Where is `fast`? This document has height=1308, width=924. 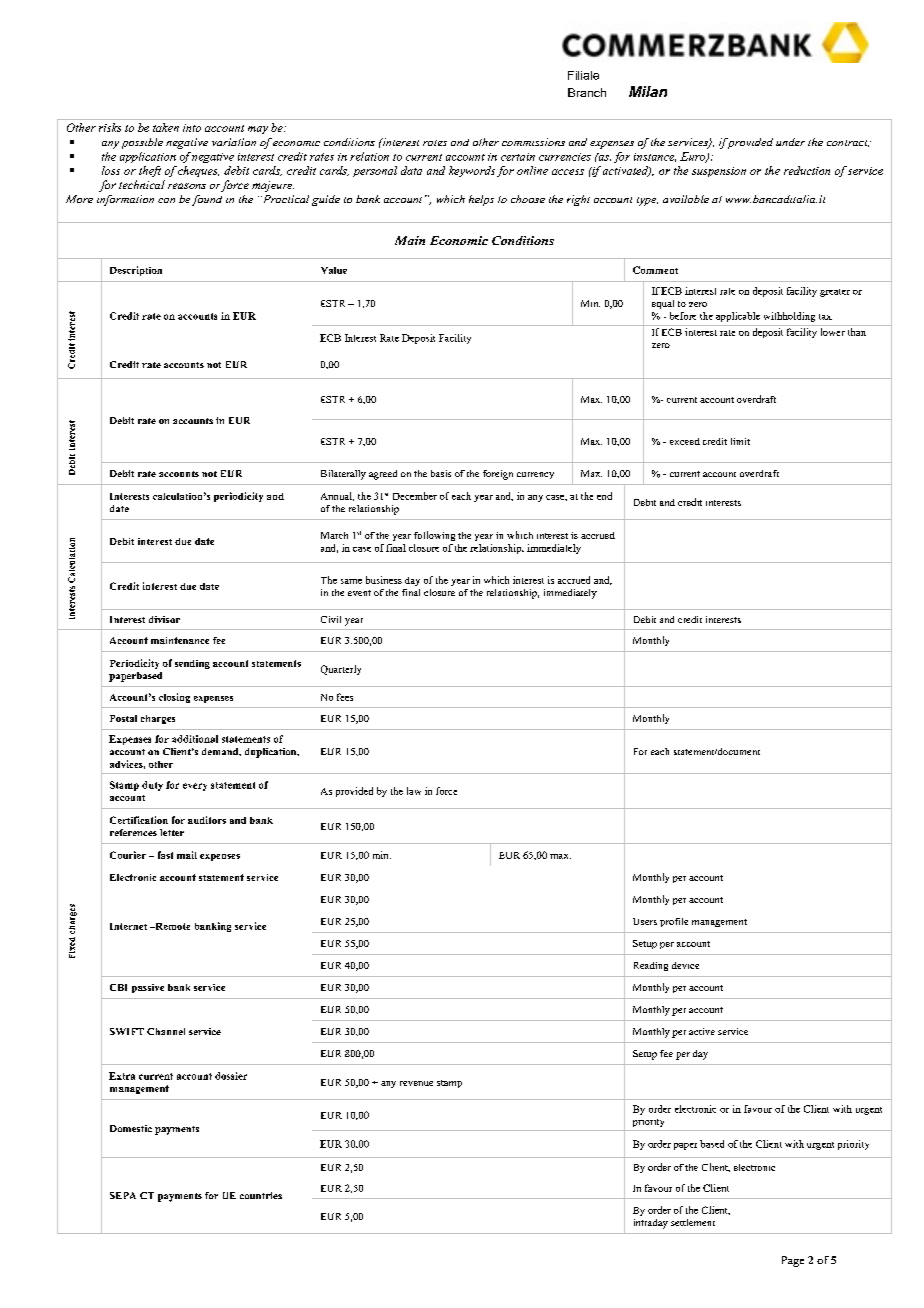 fast is located at coordinates (165, 855).
